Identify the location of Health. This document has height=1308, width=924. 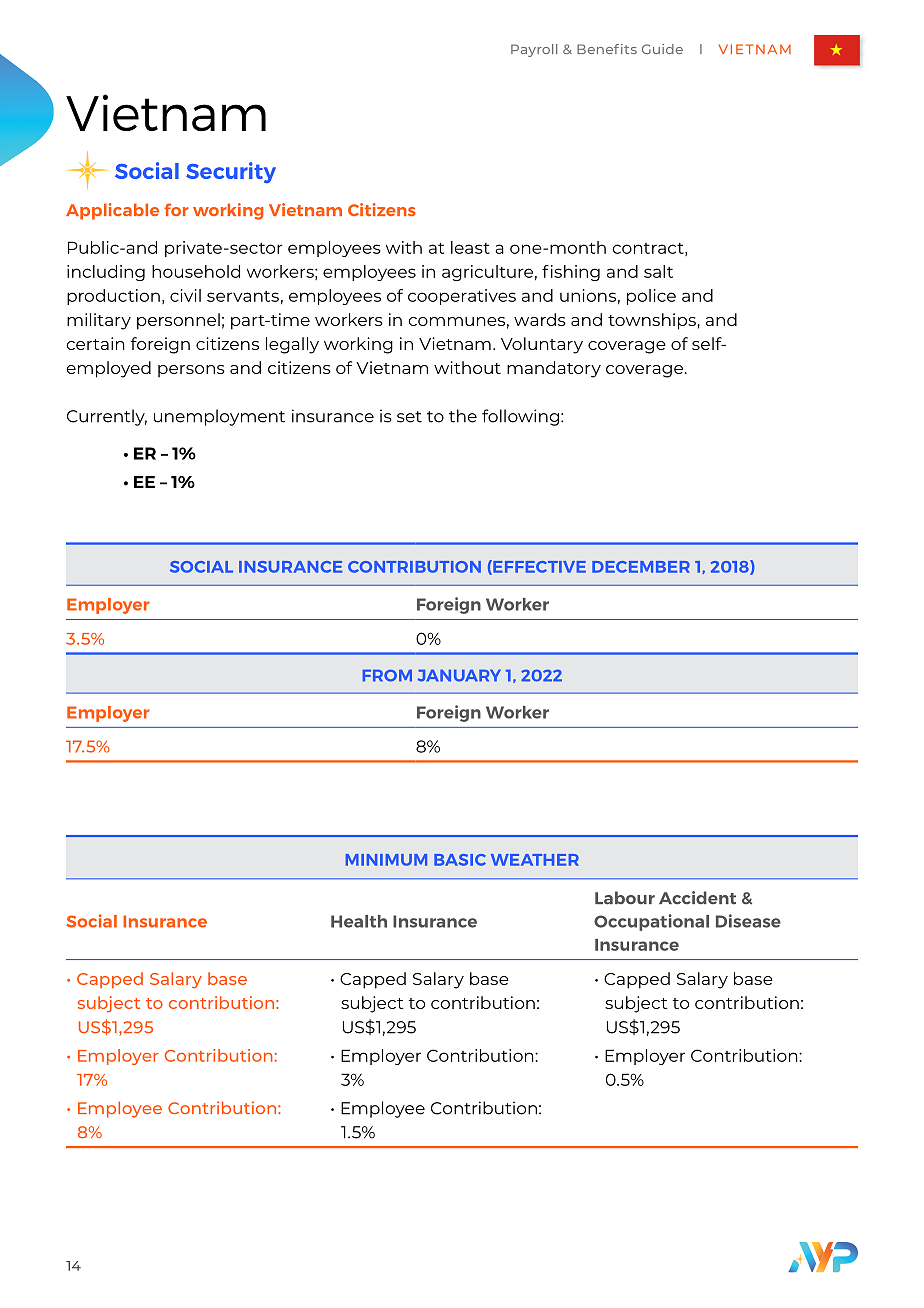
(359, 921).
